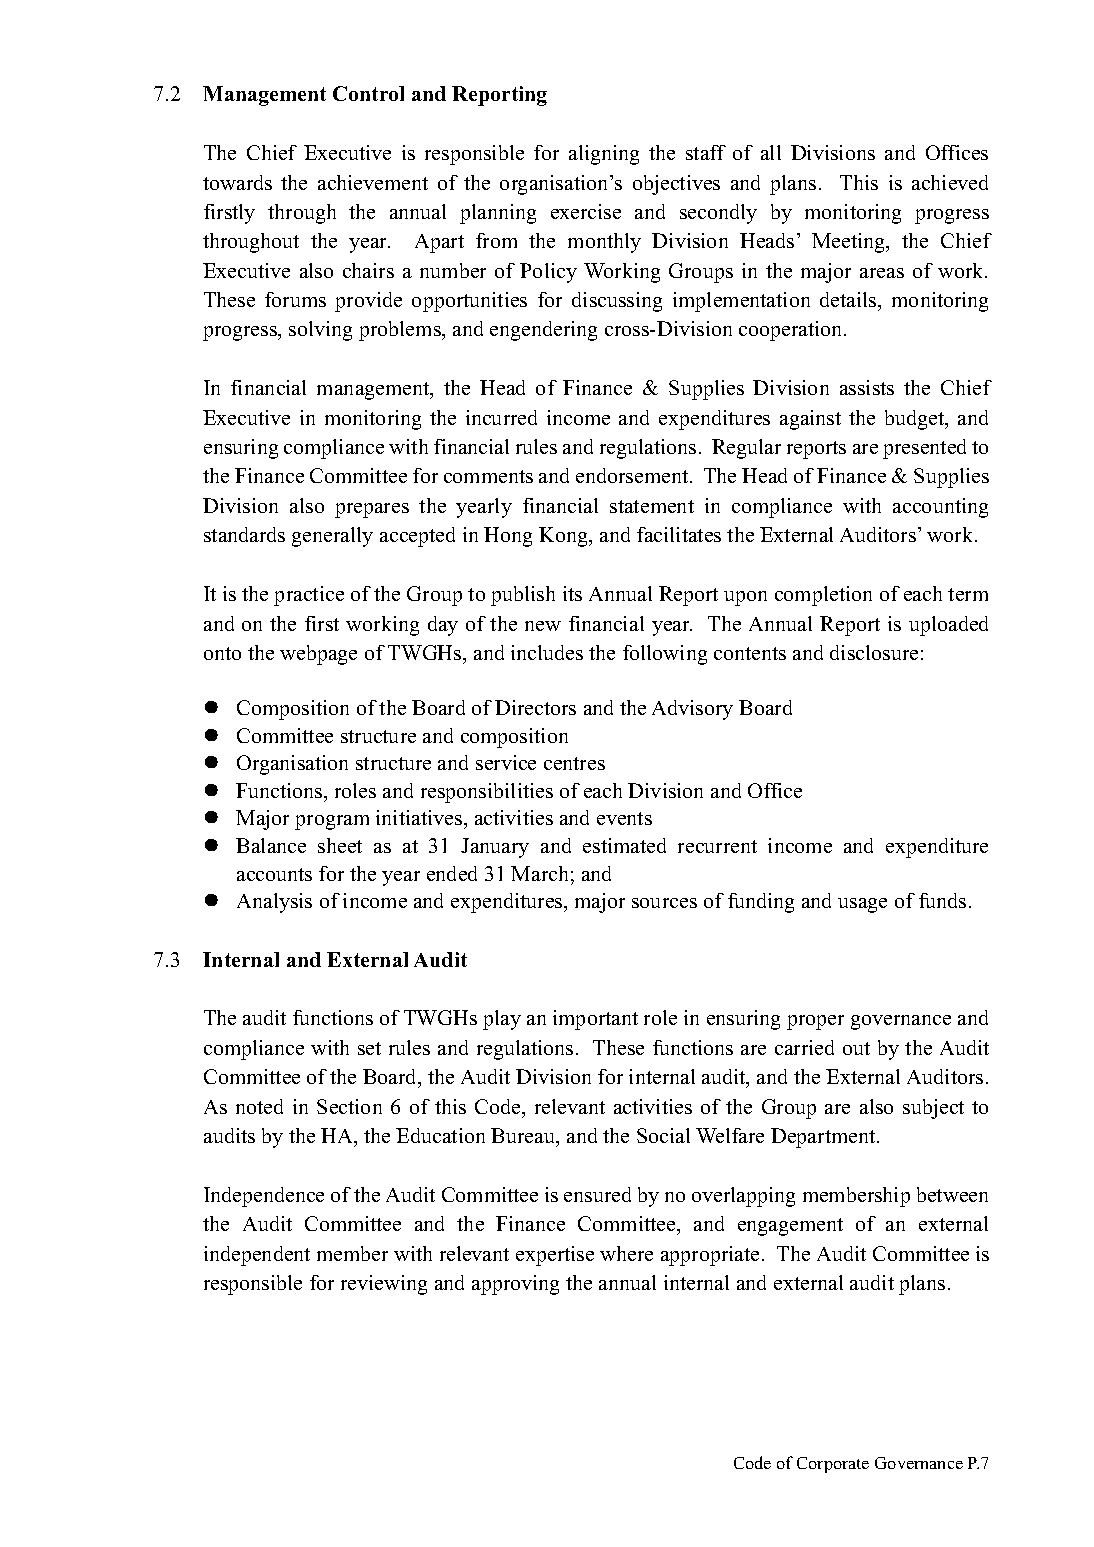 This screenshot has width=1094, height=1547. I want to click on aligning, so click(604, 155).
